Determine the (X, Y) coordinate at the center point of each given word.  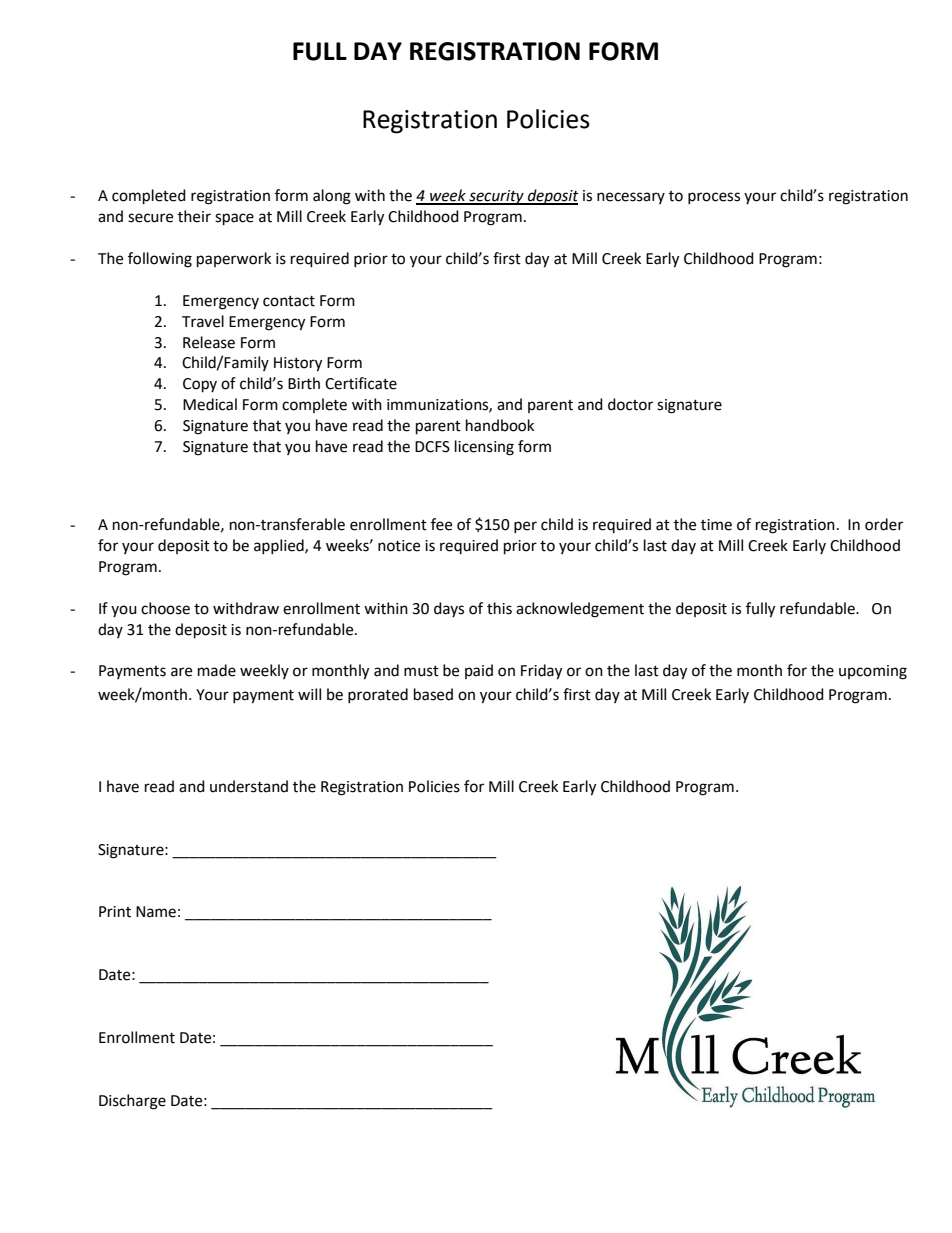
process (714, 198)
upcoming (873, 672)
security (496, 197)
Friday (541, 672)
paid (479, 671)
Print (115, 912)
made (217, 670)
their (194, 216)
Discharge (132, 1102)
